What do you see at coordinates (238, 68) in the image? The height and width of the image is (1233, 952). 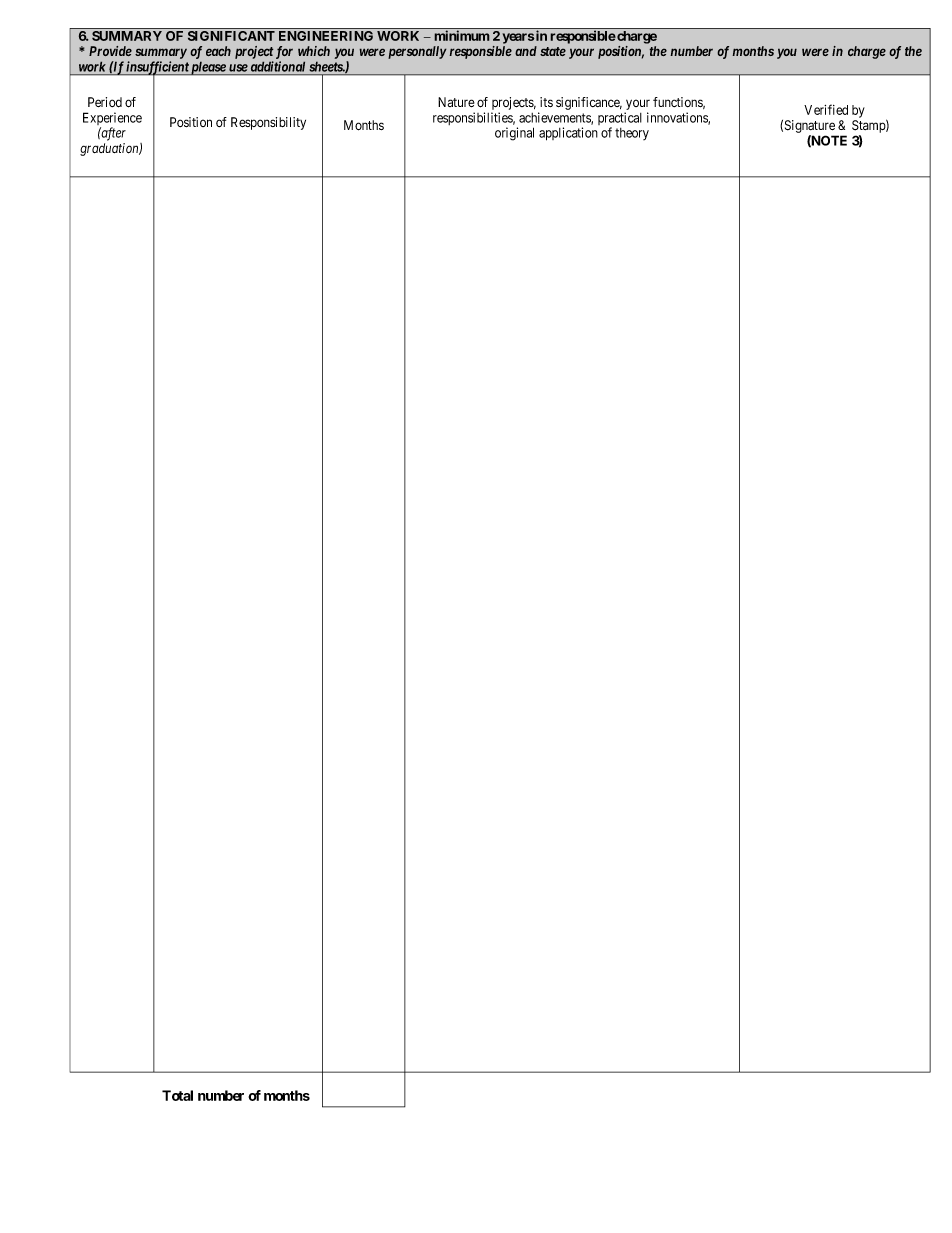 I see `use` at bounding box center [238, 68].
